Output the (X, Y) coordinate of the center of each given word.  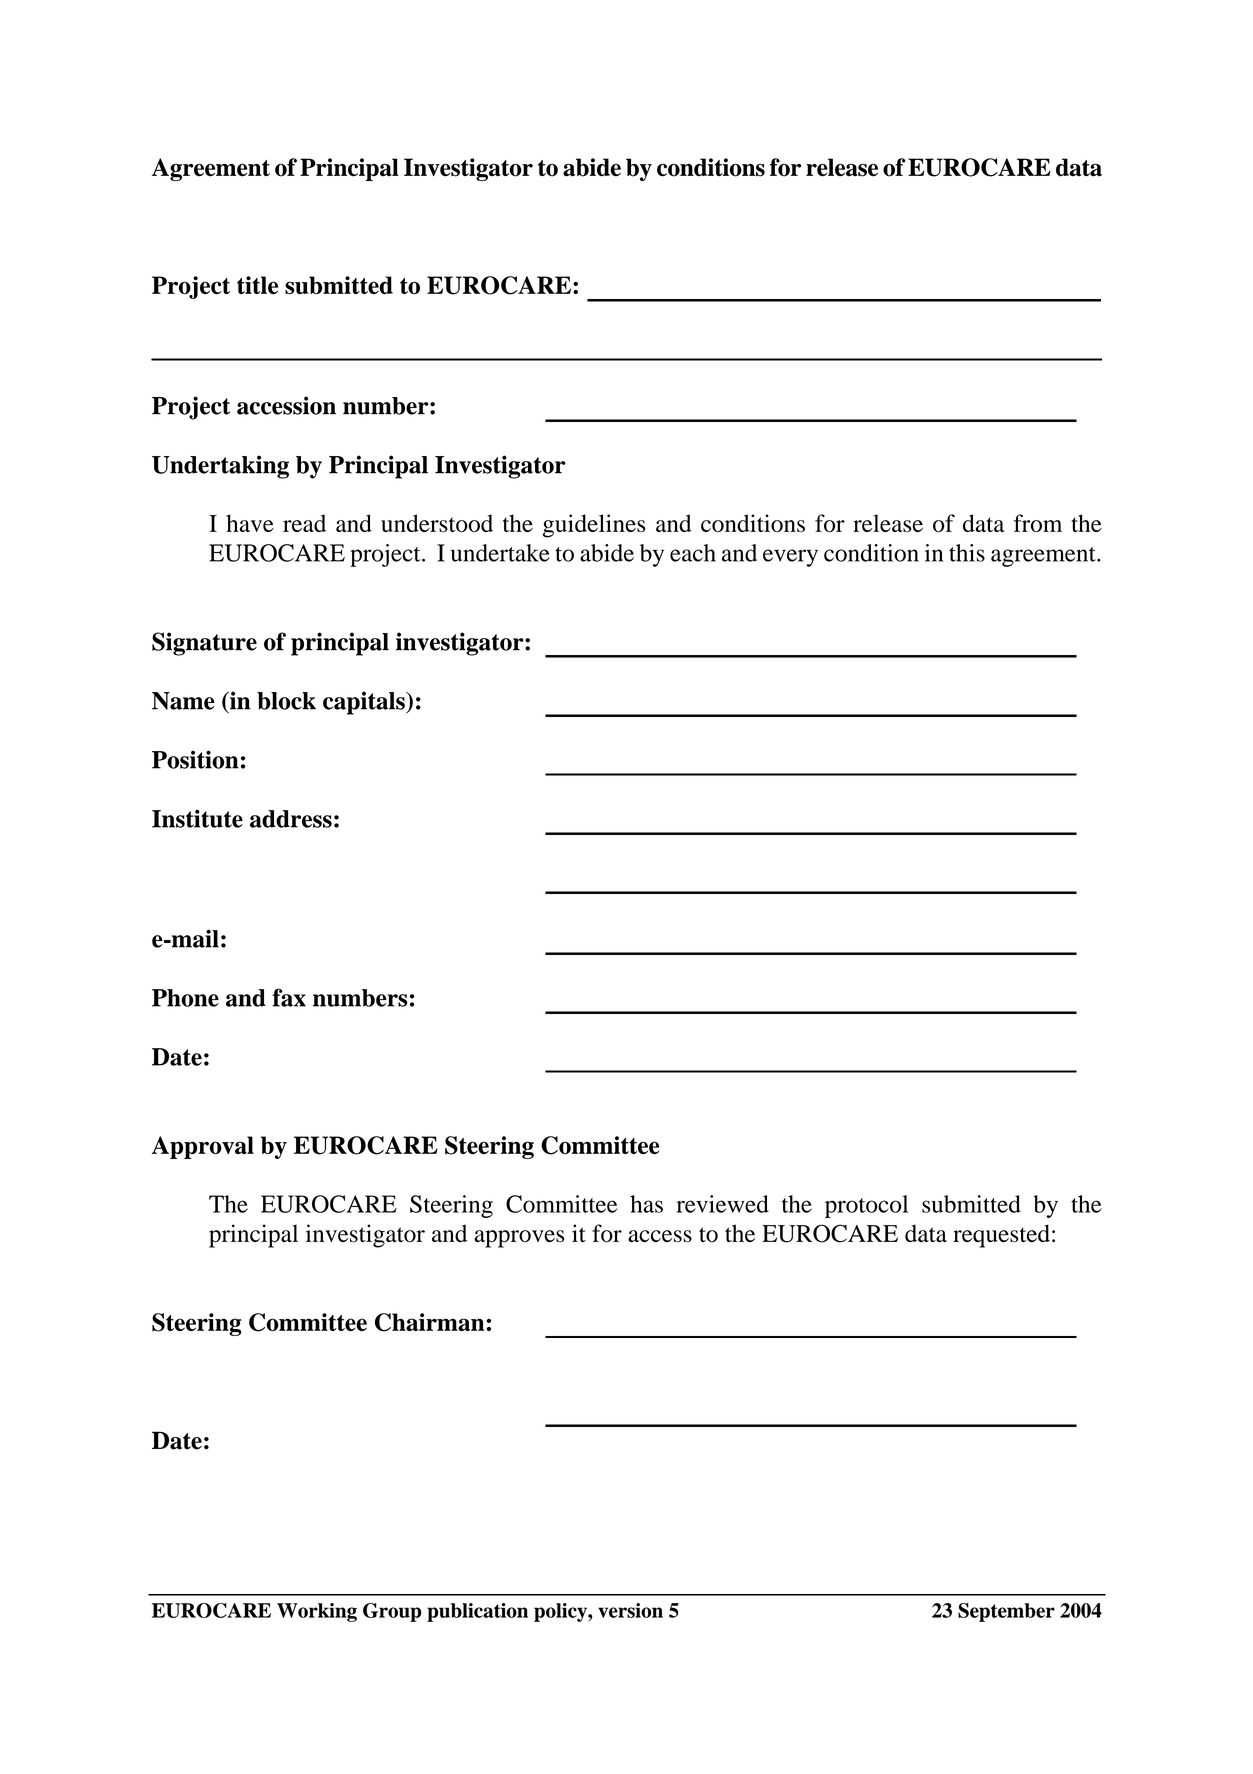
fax (289, 997)
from (1038, 523)
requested (1001, 1236)
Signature (204, 644)
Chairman (430, 1322)
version (630, 1610)
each (693, 553)
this (967, 553)
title (257, 285)
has (646, 1204)
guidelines (594, 526)
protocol (866, 1206)
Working (317, 1612)
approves (519, 1239)
